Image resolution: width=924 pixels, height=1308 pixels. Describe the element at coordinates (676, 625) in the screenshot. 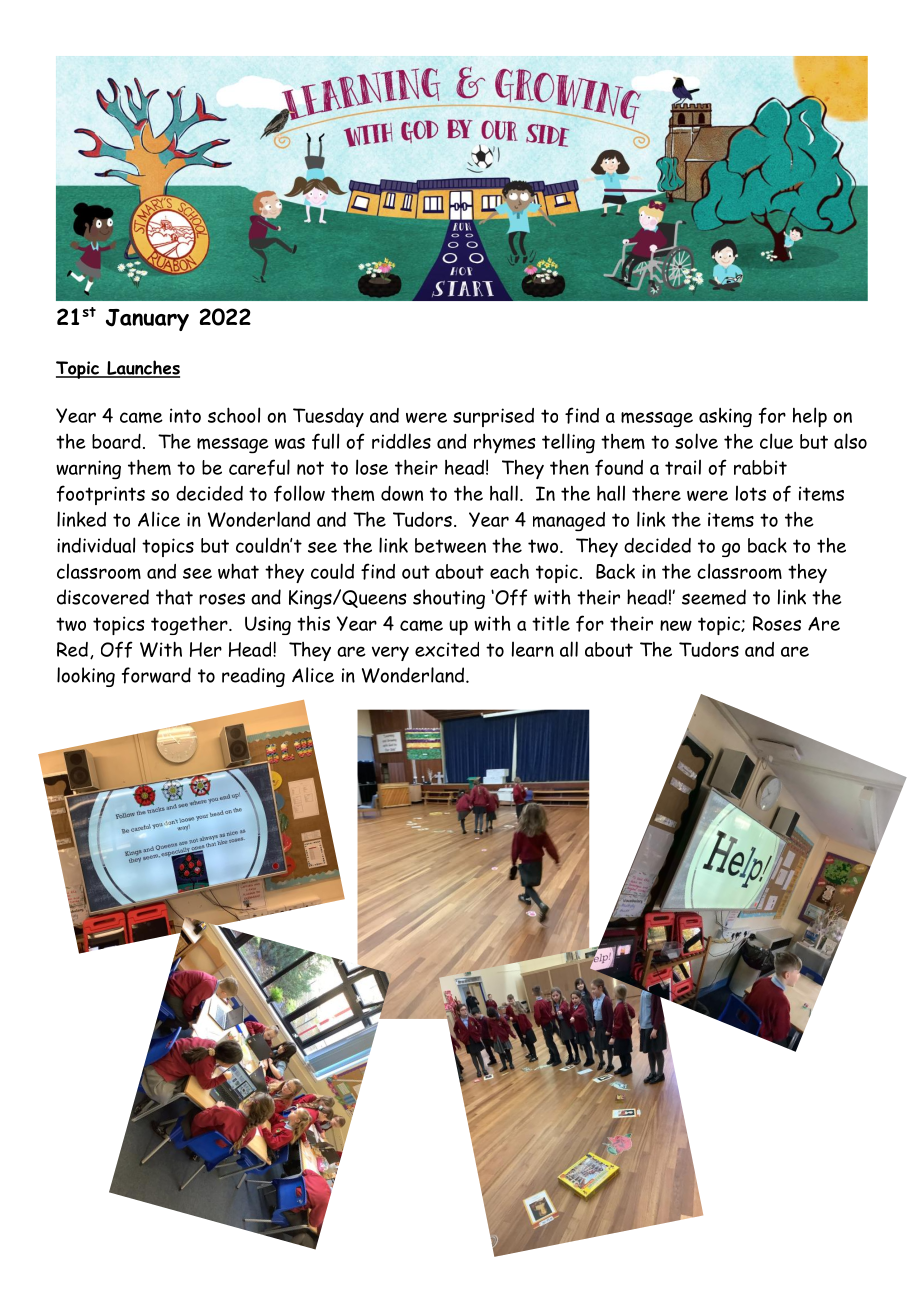

I see `new` at that location.
